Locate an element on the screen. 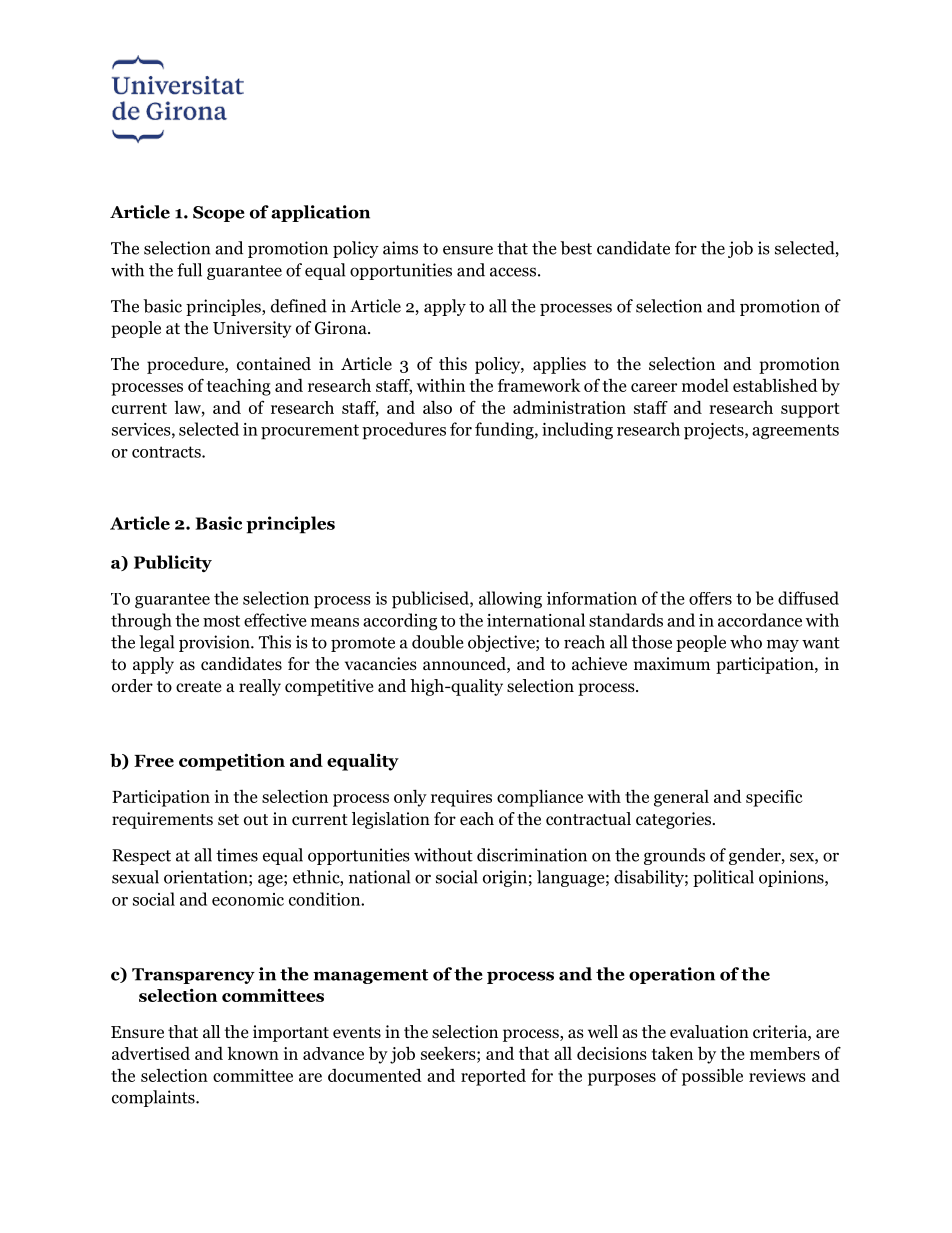 This screenshot has height=1233, width=952. double is located at coordinates (438, 642).
